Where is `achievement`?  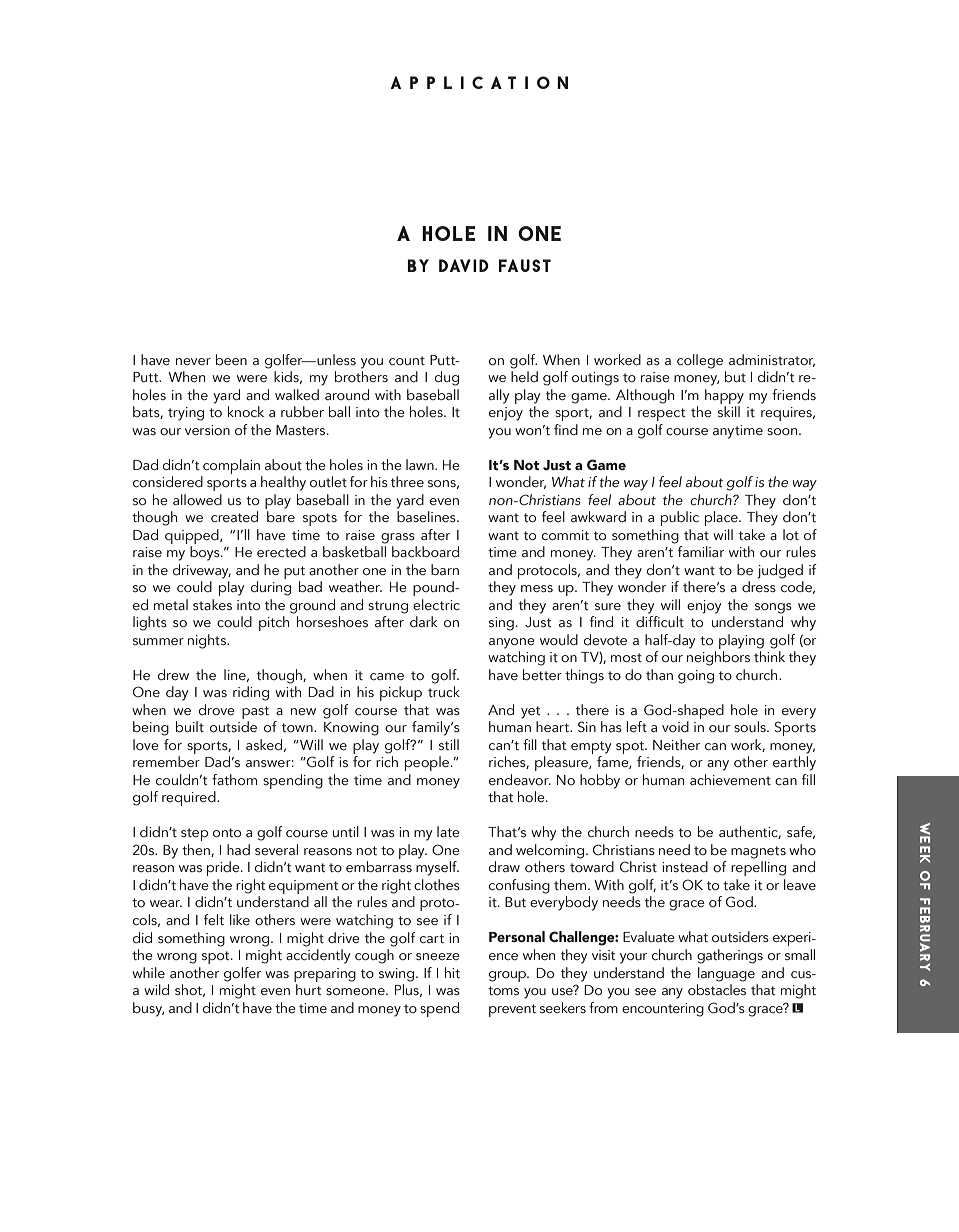
achievement is located at coordinates (730, 779).
